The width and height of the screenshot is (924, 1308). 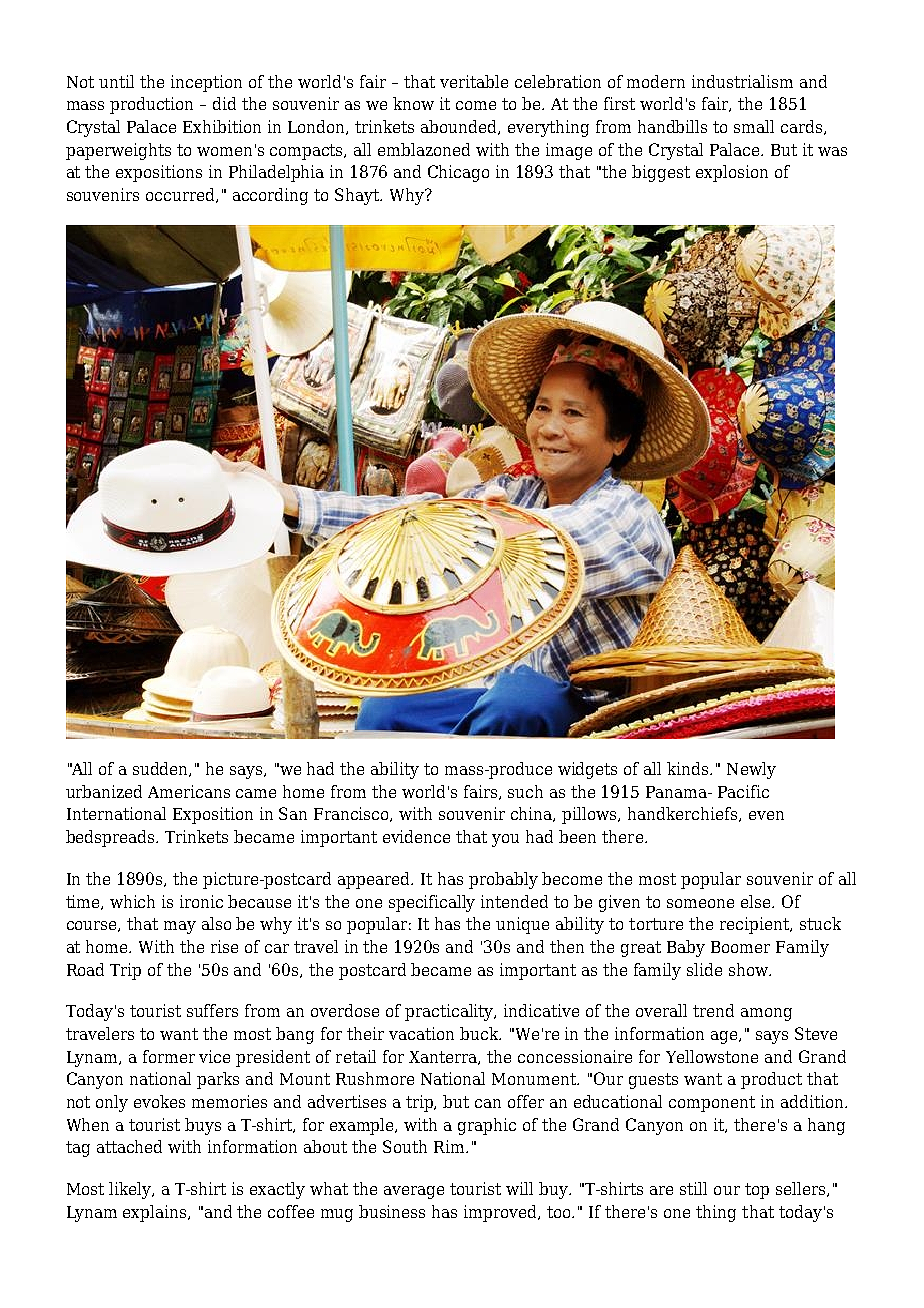 I want to click on Newly, so click(x=751, y=770).
